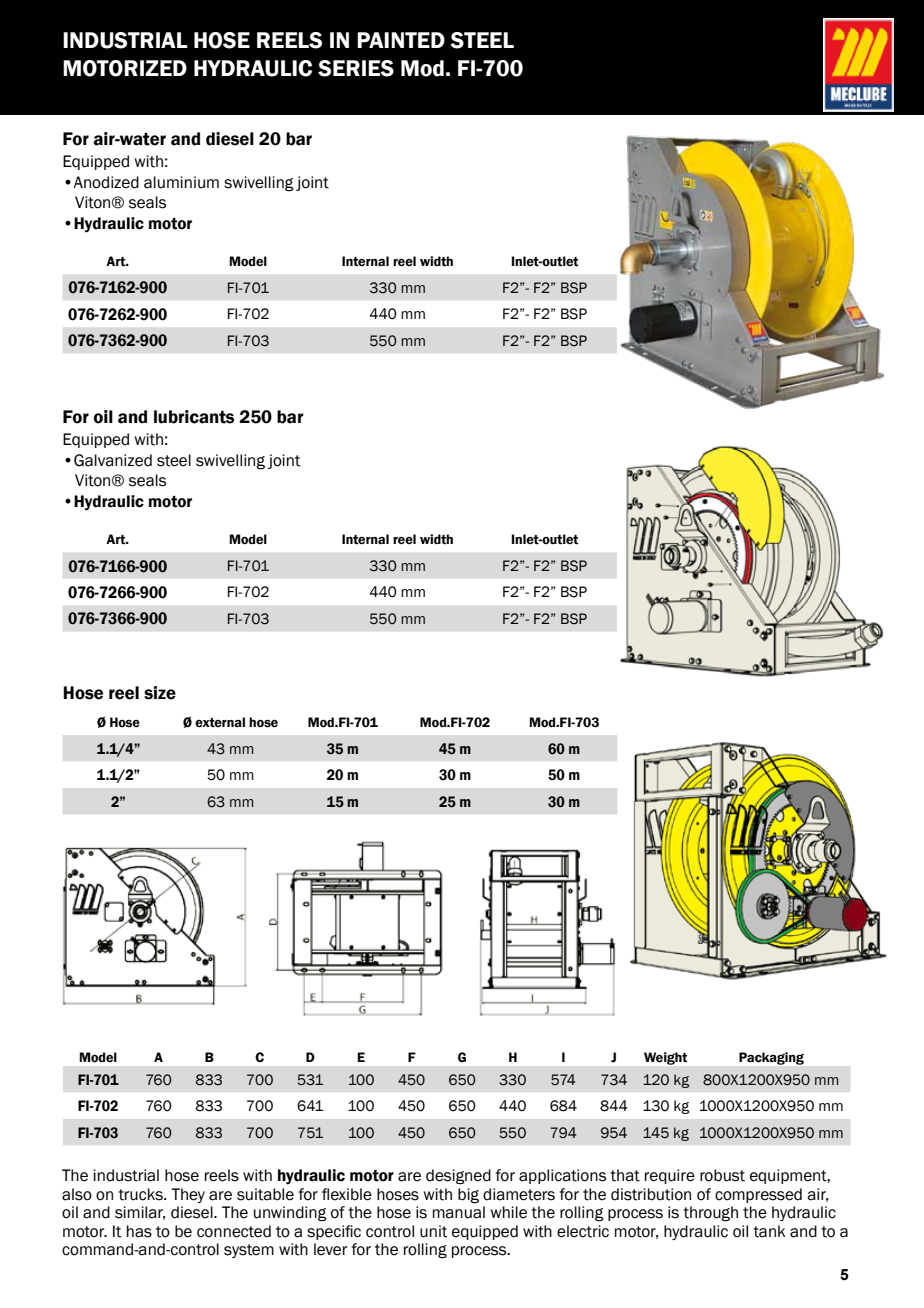 Image resolution: width=924 pixels, height=1308 pixels. I want to click on Galvanized, so click(113, 460).
